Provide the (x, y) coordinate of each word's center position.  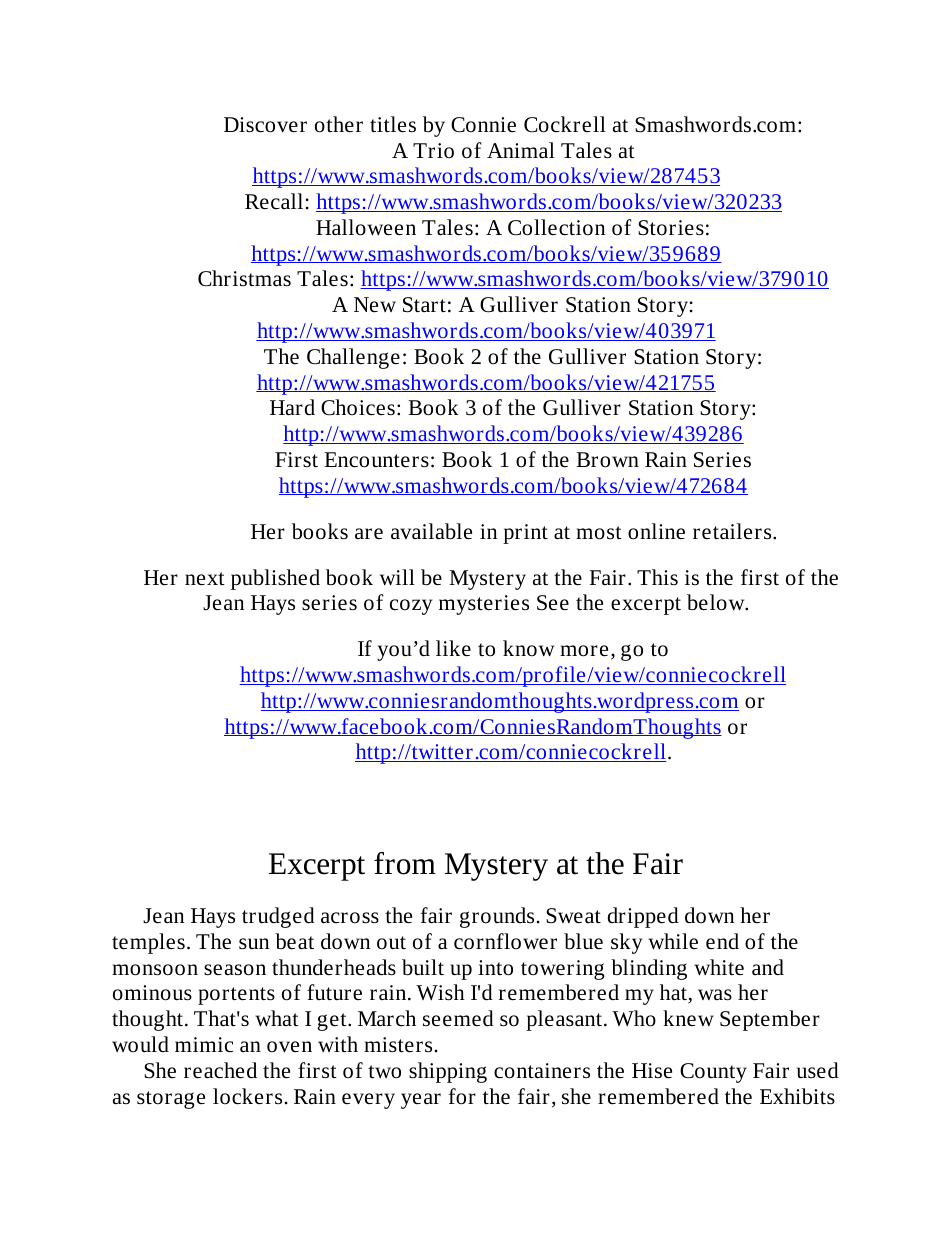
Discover (265, 125)
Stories (671, 228)
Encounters (376, 460)
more (584, 651)
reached (220, 1070)
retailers (733, 531)
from (405, 863)
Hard (292, 407)
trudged (278, 917)
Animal (521, 150)
